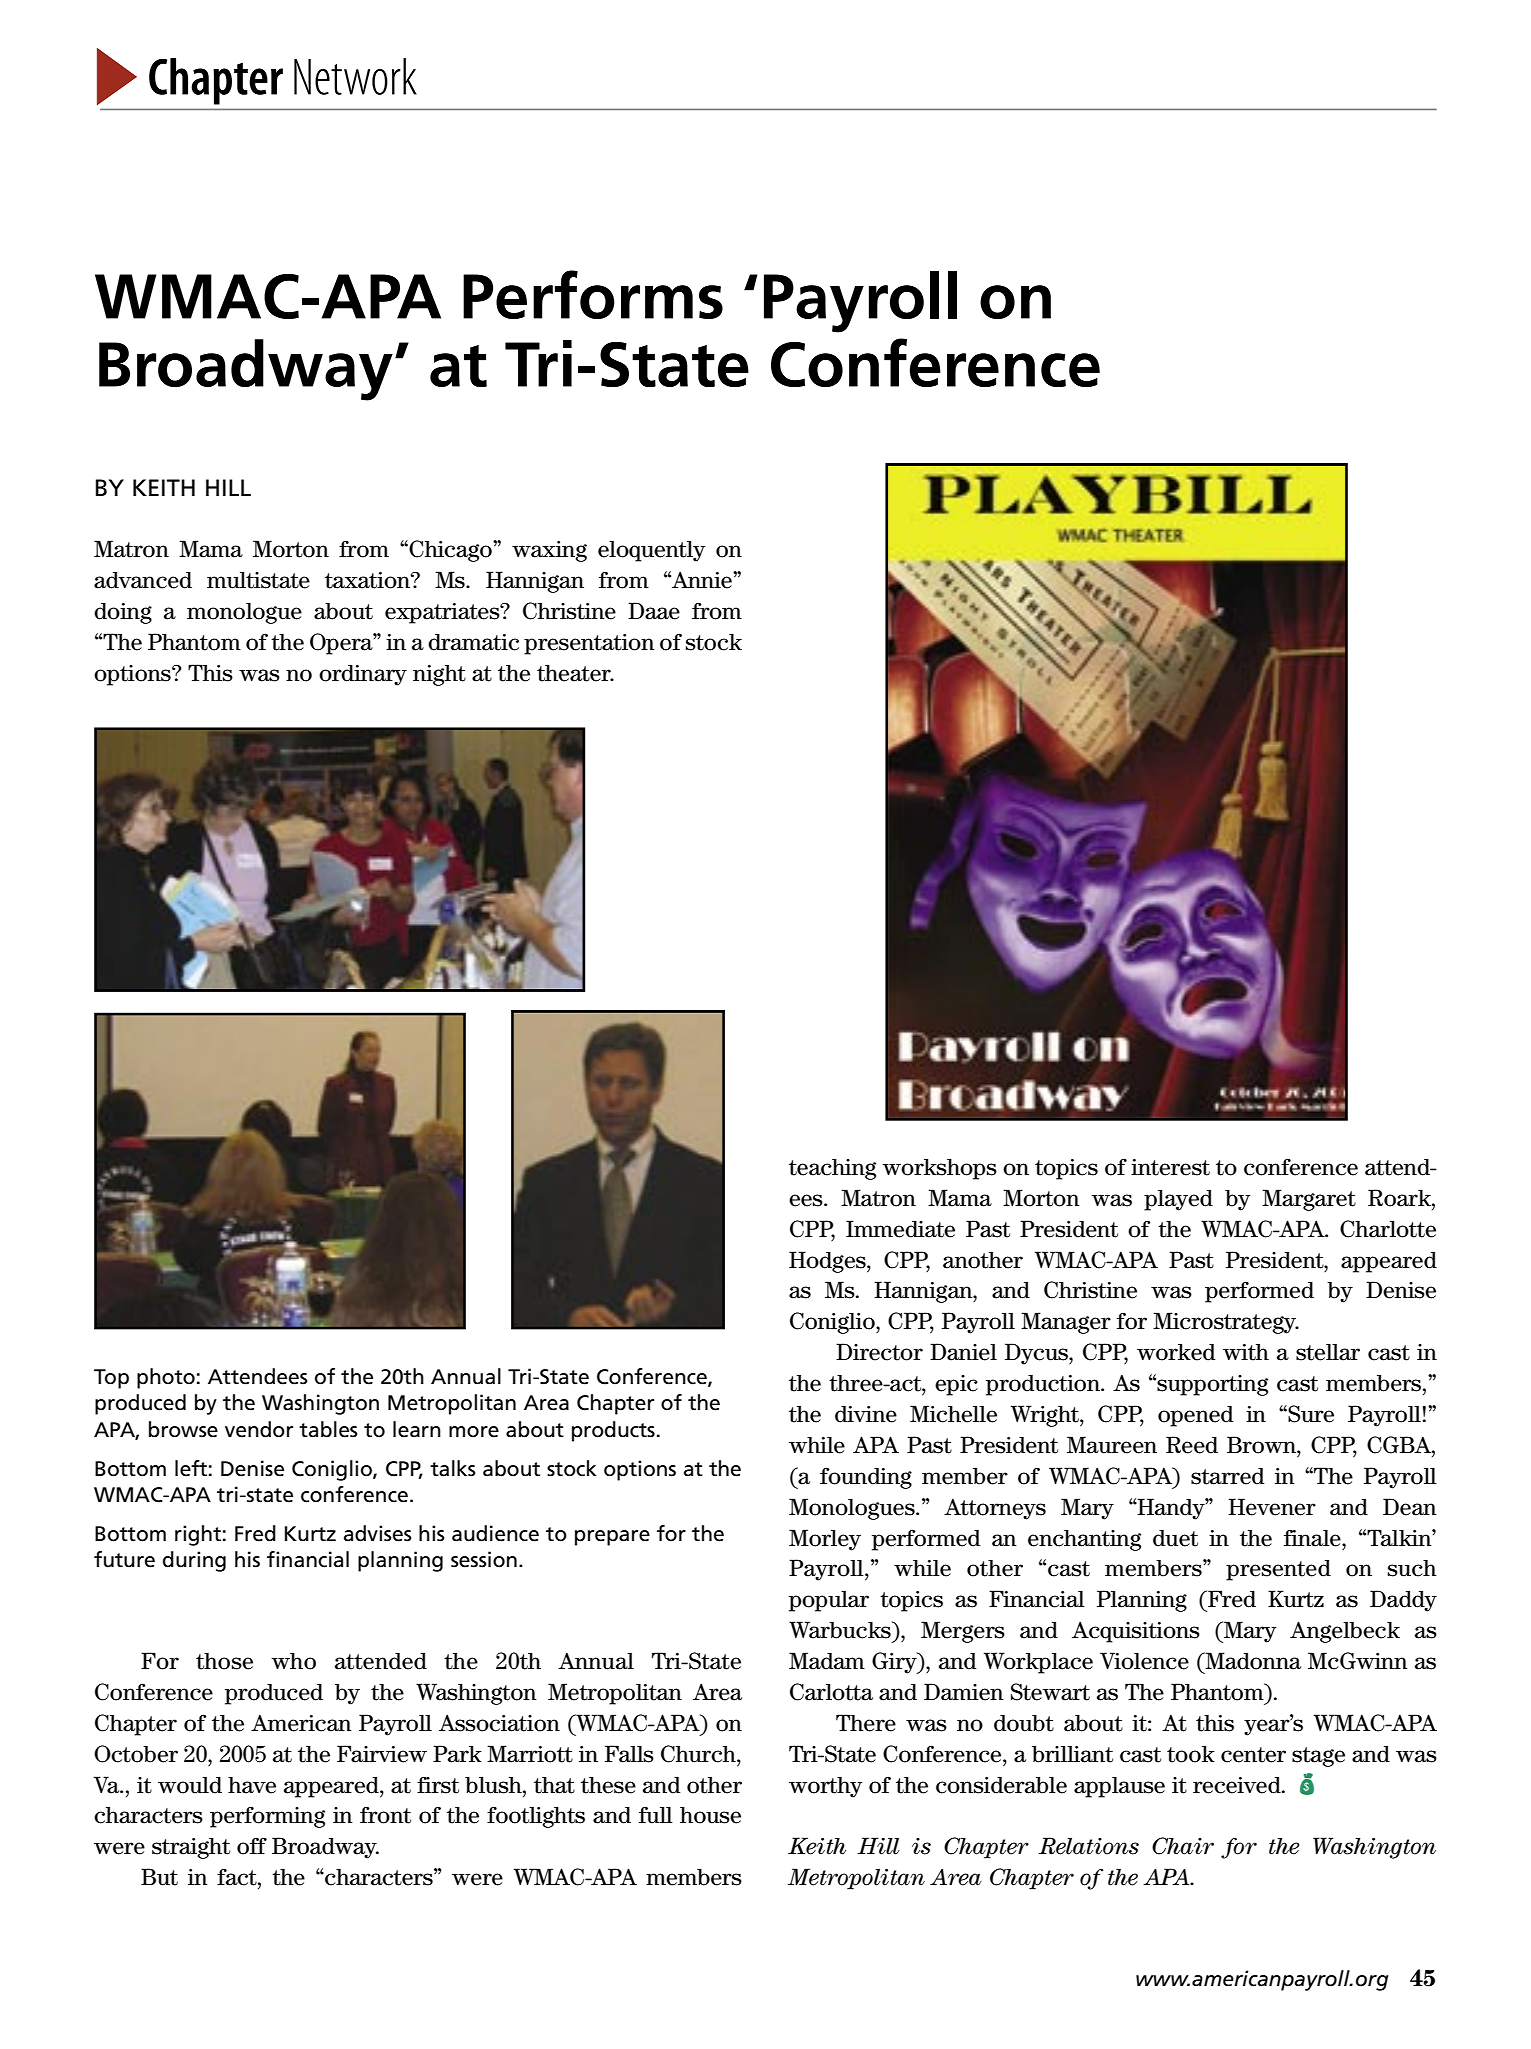 The image size is (1531, 2049). Describe the element at coordinates (1170, 1167) in the page. I see `interest` at that location.
